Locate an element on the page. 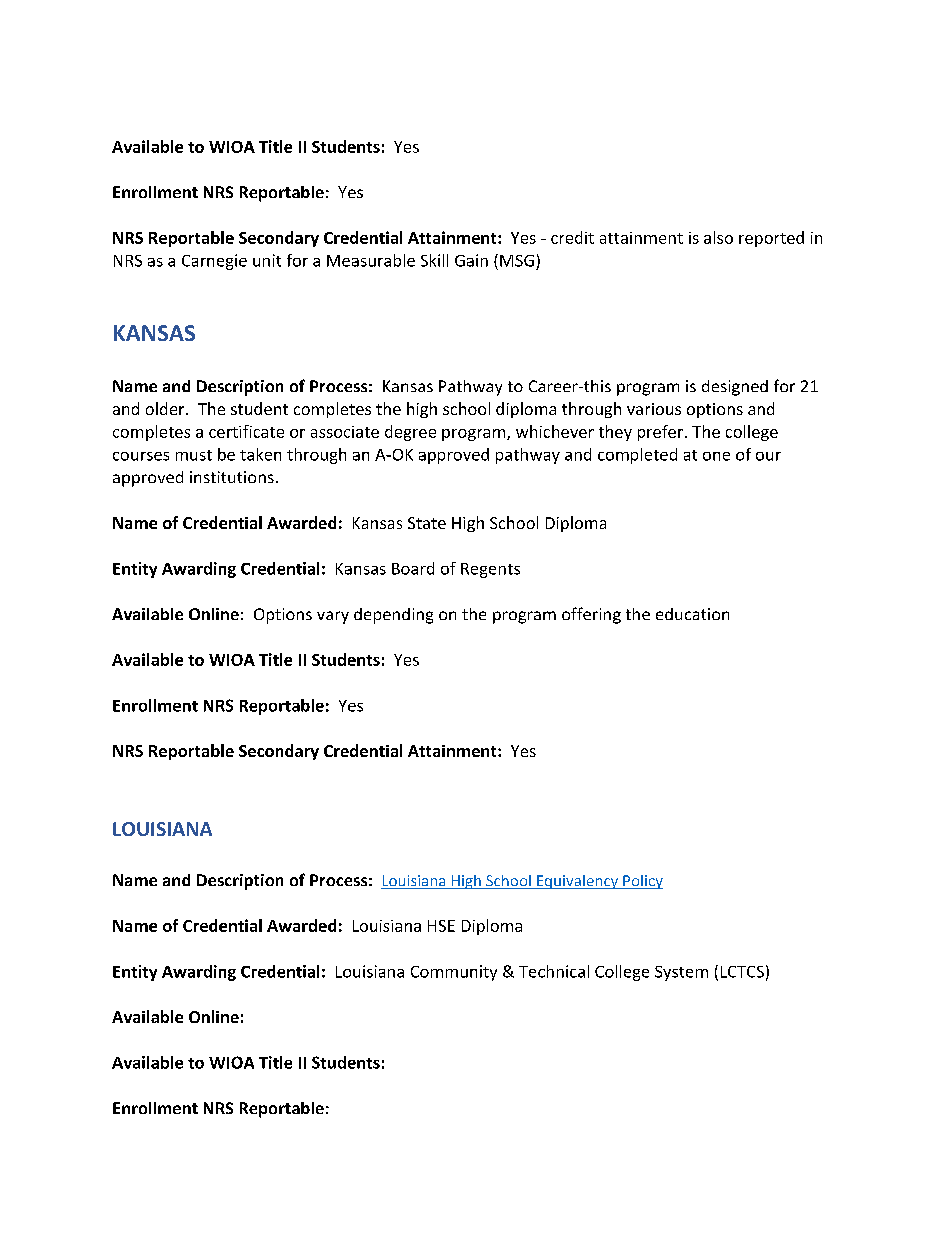 Image resolution: width=952 pixels, height=1233 pixels. education is located at coordinates (692, 614).
